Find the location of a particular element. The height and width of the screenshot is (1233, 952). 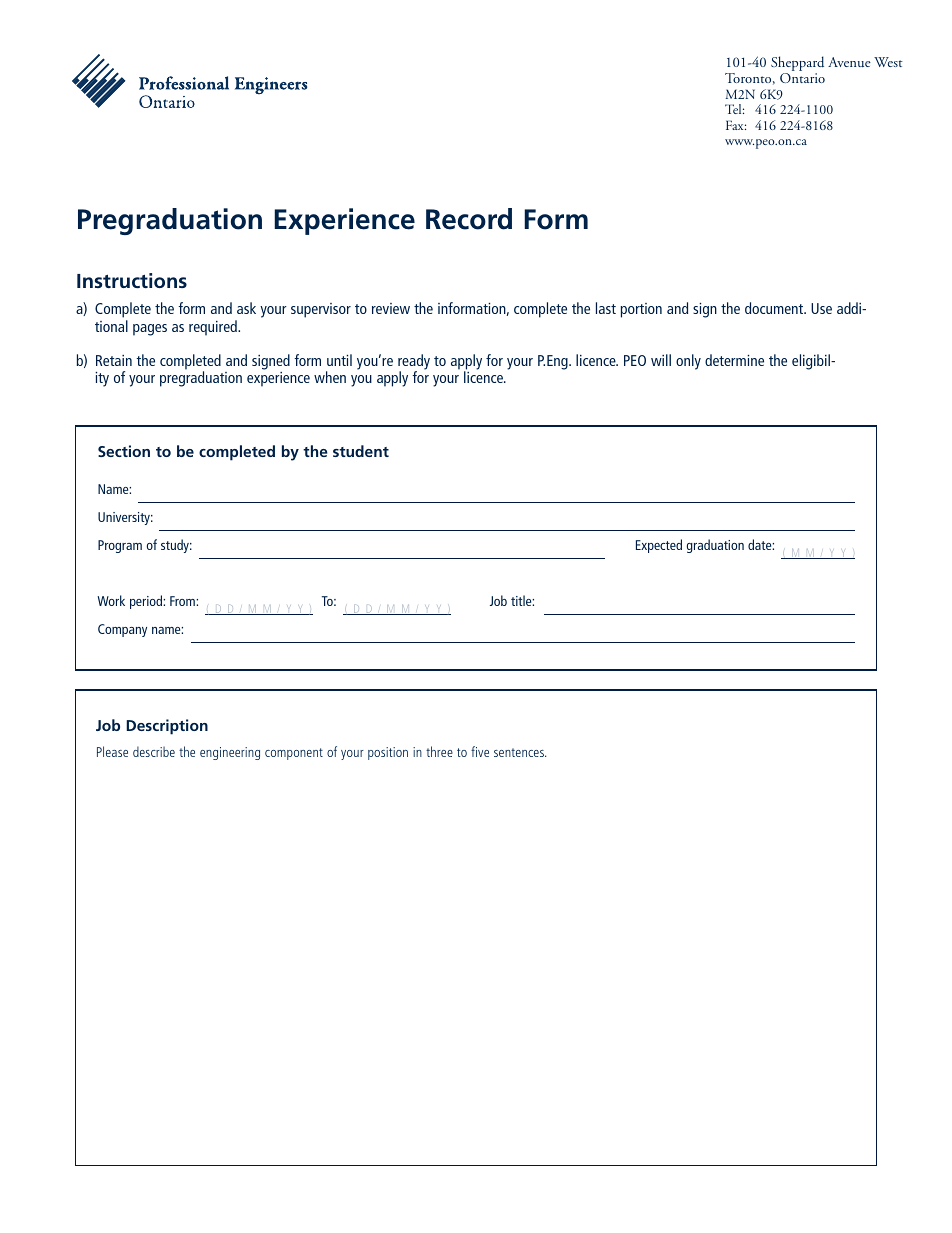

Description is located at coordinates (167, 727).
